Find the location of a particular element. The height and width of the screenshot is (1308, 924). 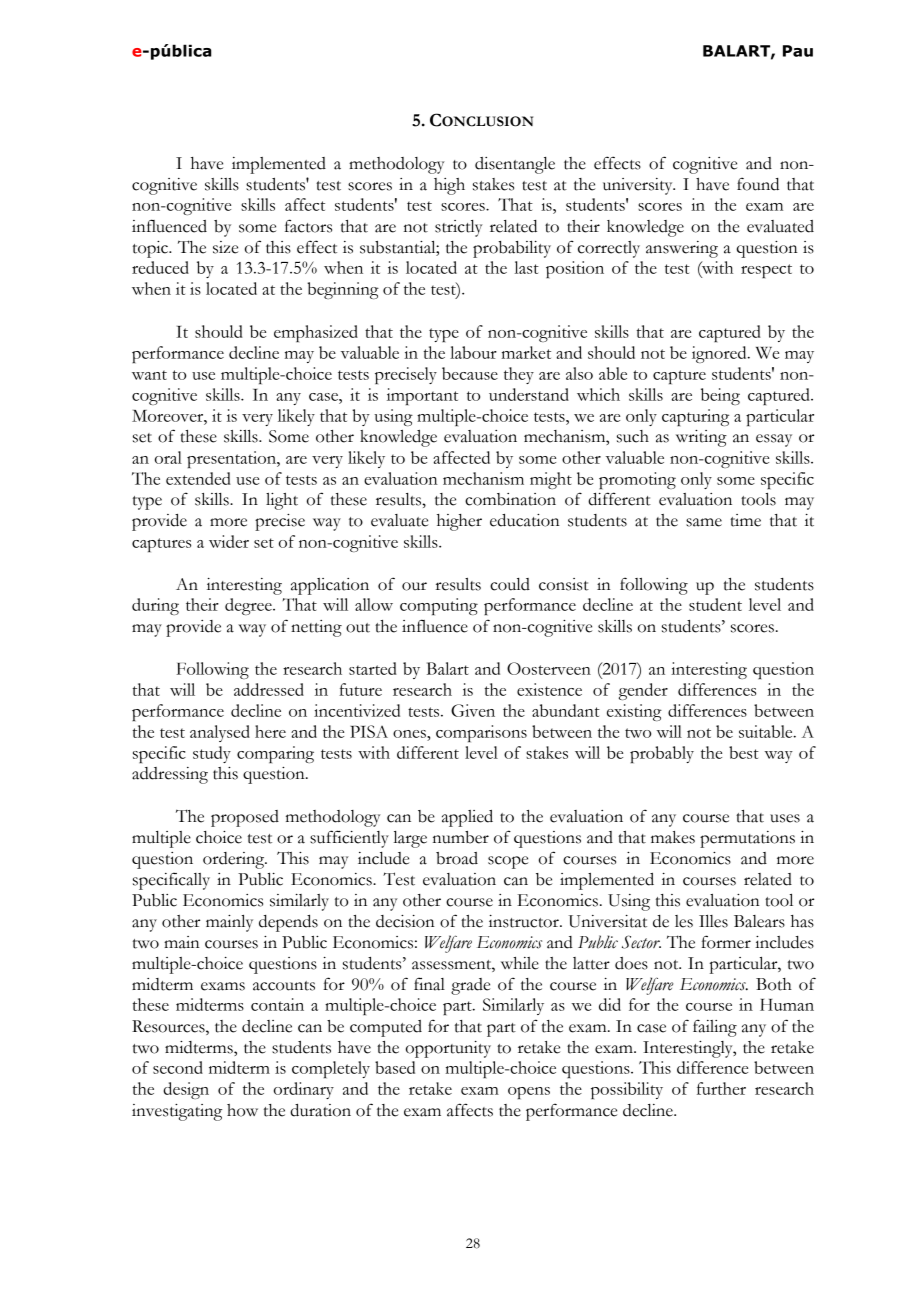

oral is located at coordinates (168, 457).
